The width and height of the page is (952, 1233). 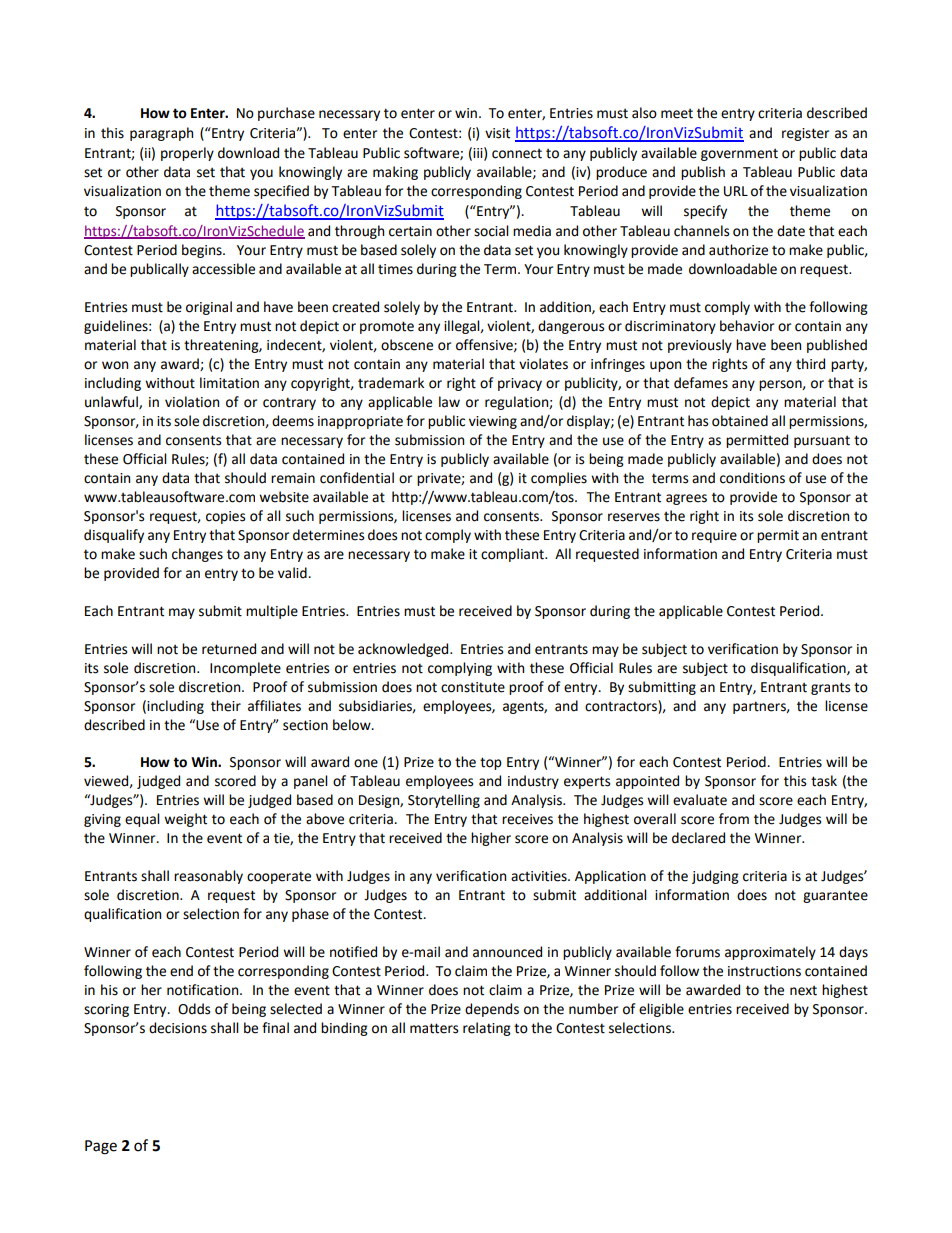 I want to click on Page, so click(x=101, y=1147).
